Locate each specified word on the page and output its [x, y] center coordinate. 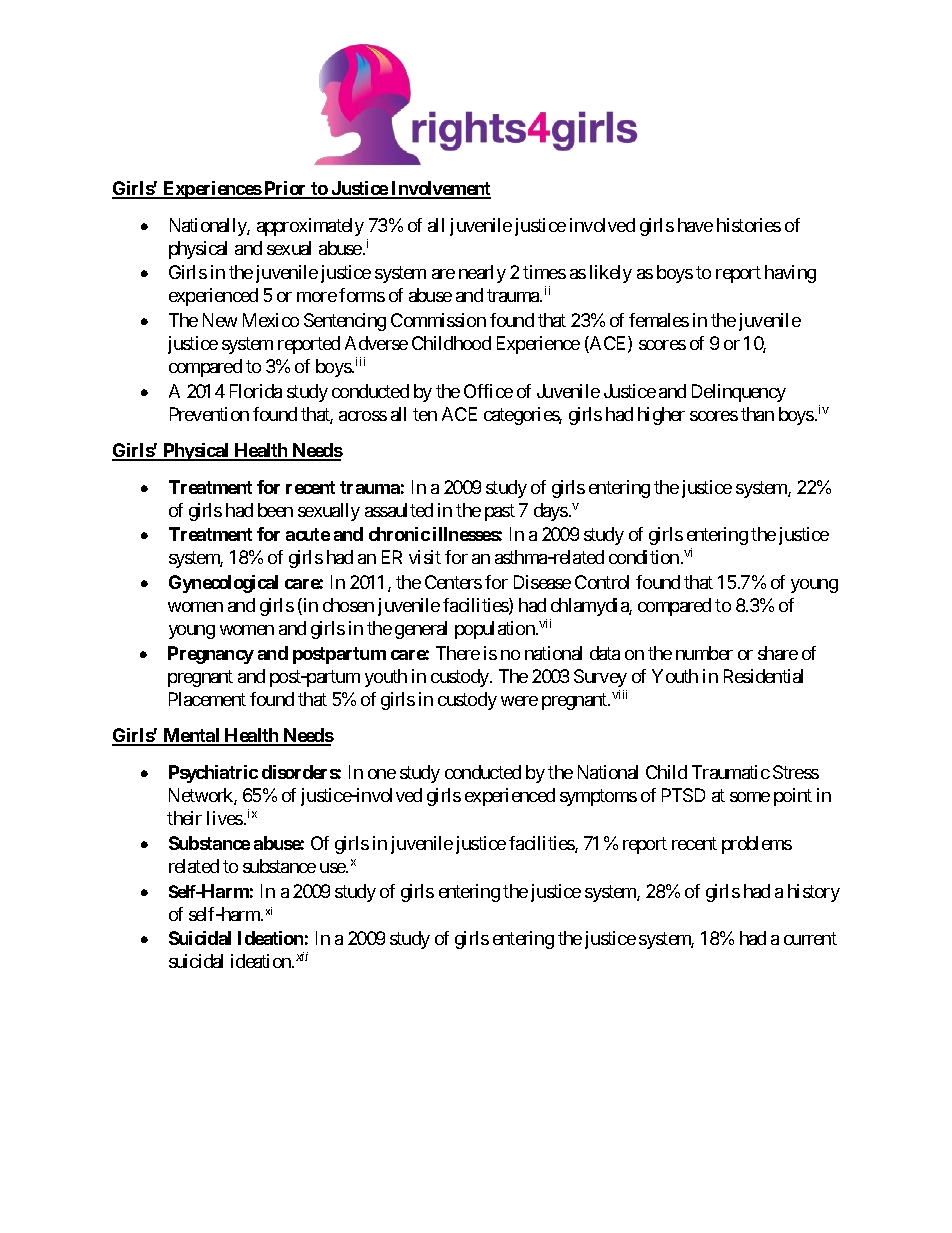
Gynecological [223, 584]
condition [644, 557]
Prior [285, 189]
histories [749, 225]
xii [302, 956]
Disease [542, 582]
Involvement [440, 189]
